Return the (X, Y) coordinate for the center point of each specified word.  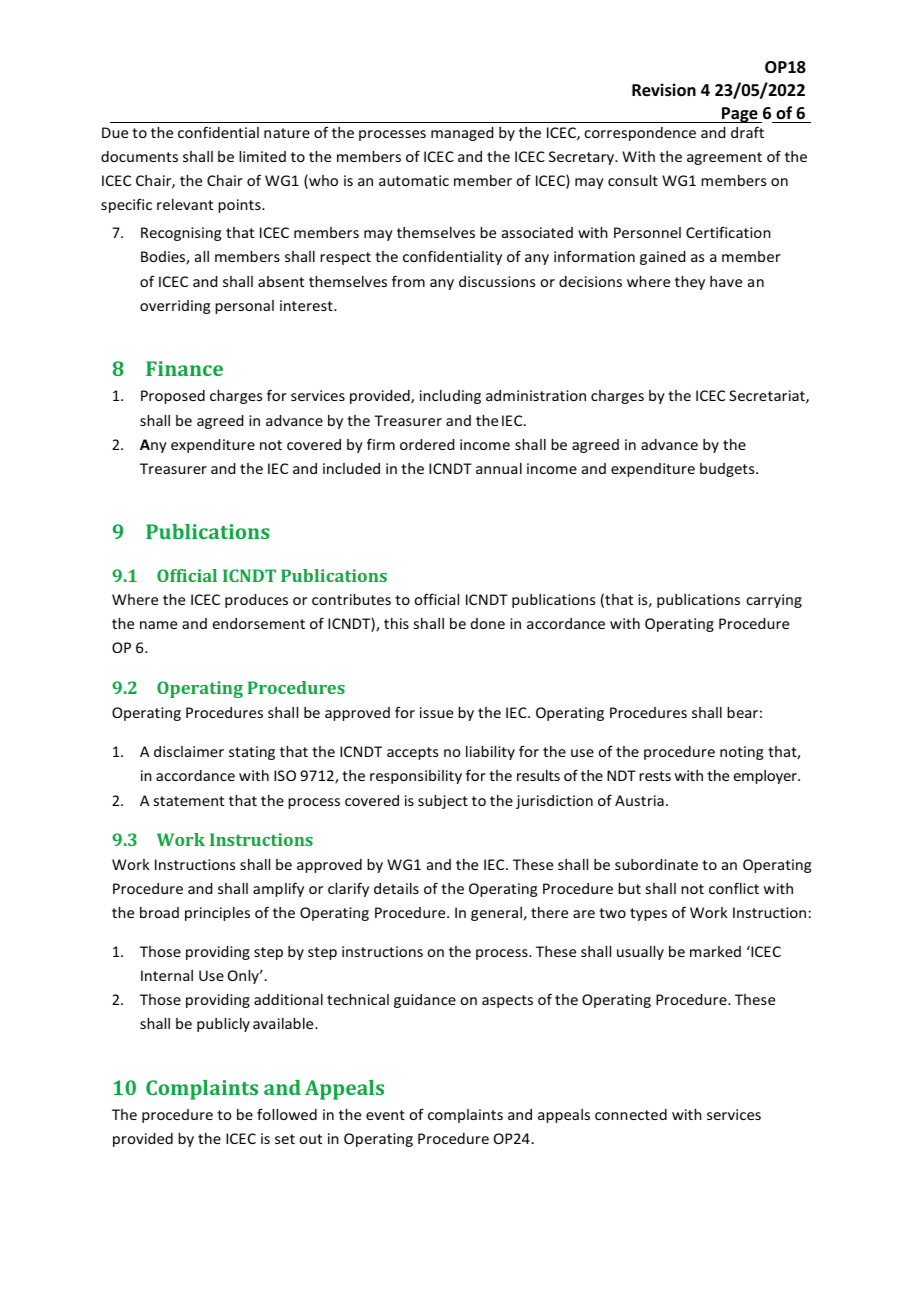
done (488, 623)
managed (462, 134)
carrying (774, 601)
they (690, 283)
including (450, 397)
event (385, 1115)
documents (139, 156)
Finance (184, 368)
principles (217, 914)
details (396, 888)
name (158, 625)
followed (287, 1114)
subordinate (656, 864)
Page (740, 115)
